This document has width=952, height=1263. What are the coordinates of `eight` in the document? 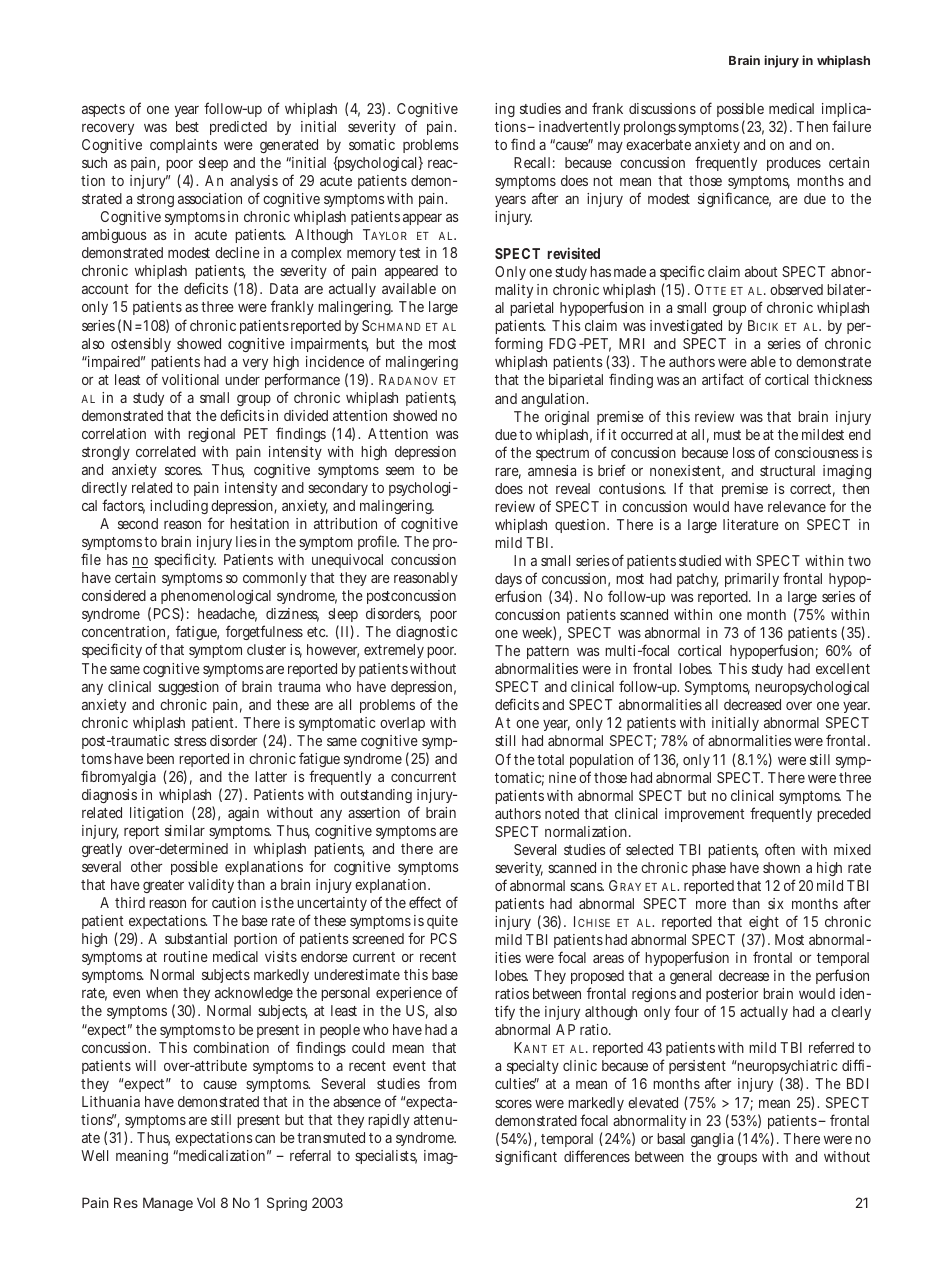 It's located at (764, 923).
